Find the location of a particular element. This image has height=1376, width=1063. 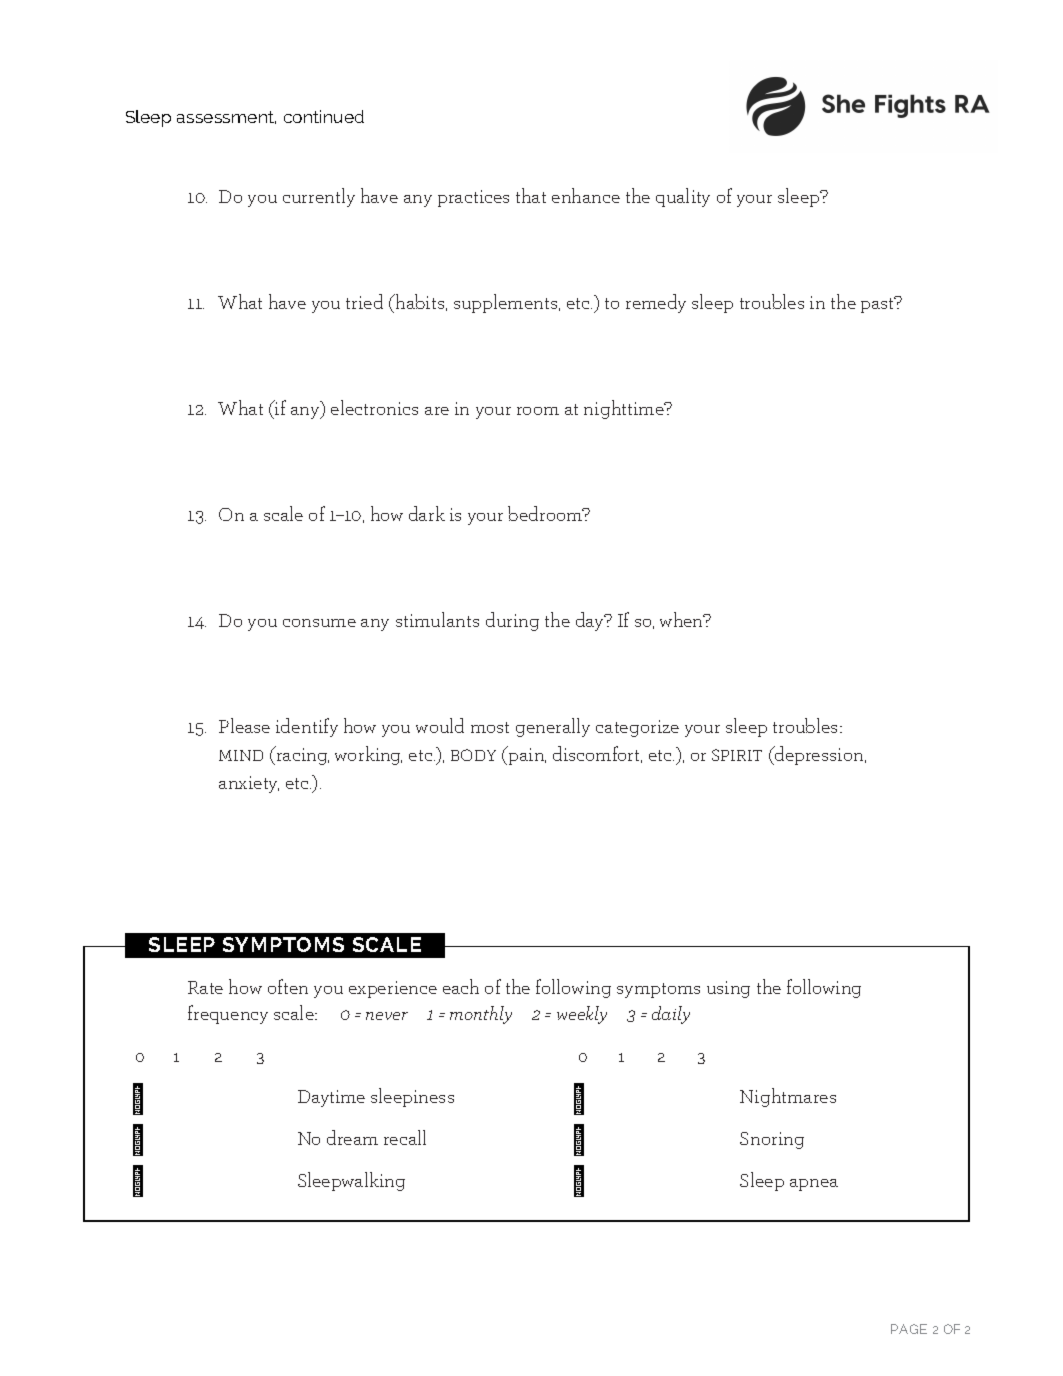

often is located at coordinates (288, 986).
